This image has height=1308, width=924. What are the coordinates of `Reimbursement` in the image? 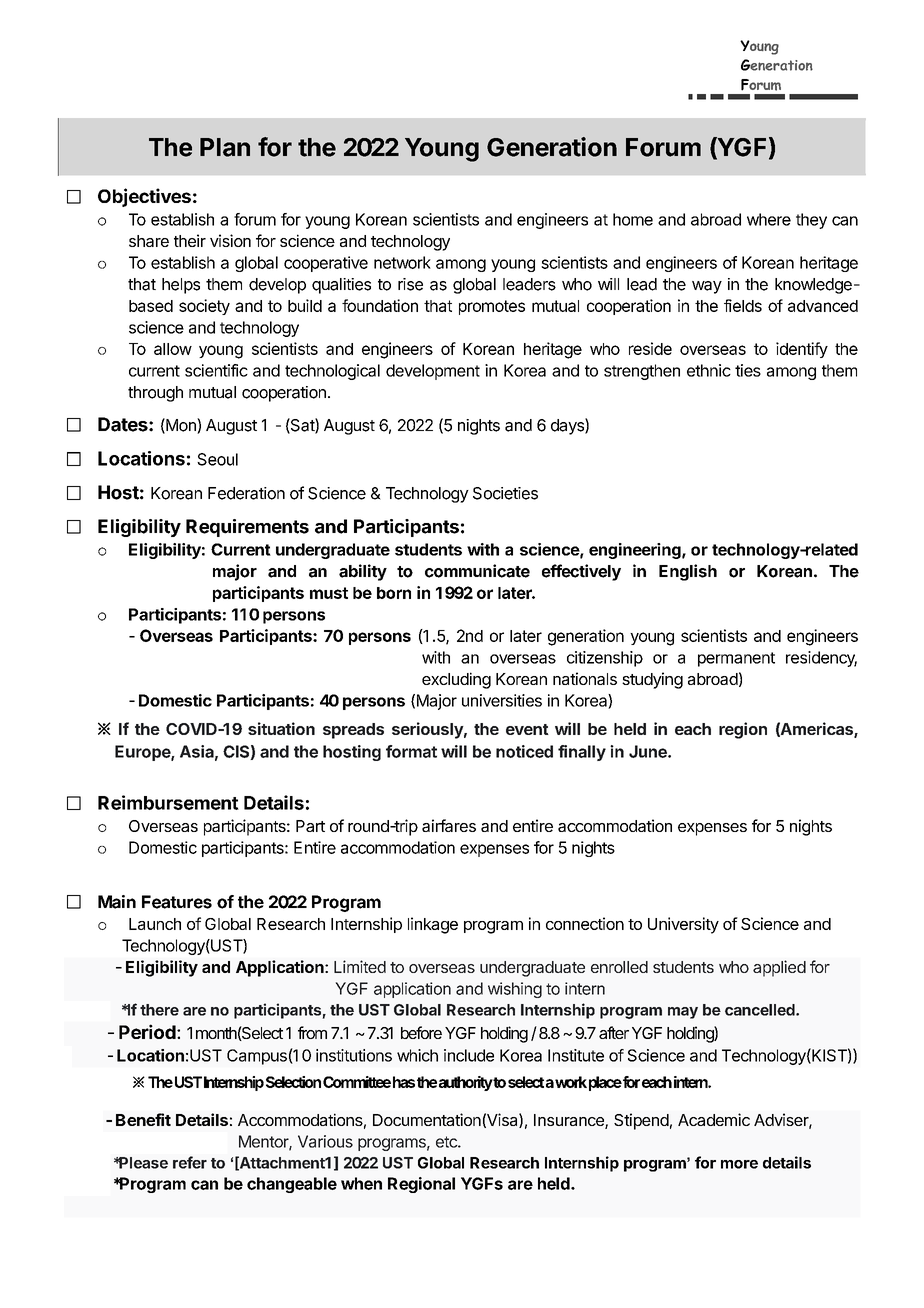 It's located at (168, 802).
